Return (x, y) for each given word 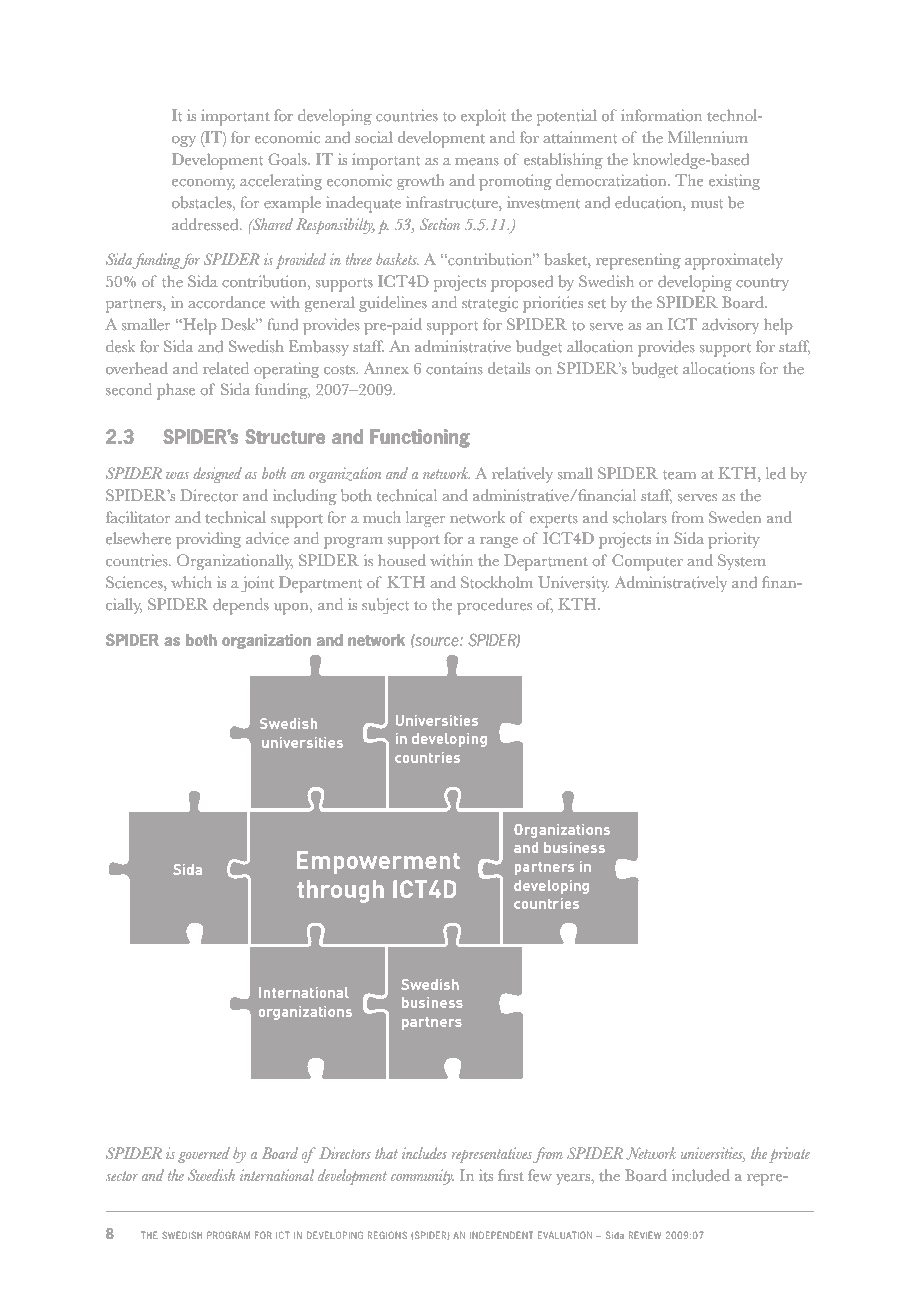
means (477, 161)
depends (241, 606)
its (486, 1175)
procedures (494, 606)
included (701, 1175)
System (742, 562)
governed (204, 1155)
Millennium (708, 137)
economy (203, 184)
